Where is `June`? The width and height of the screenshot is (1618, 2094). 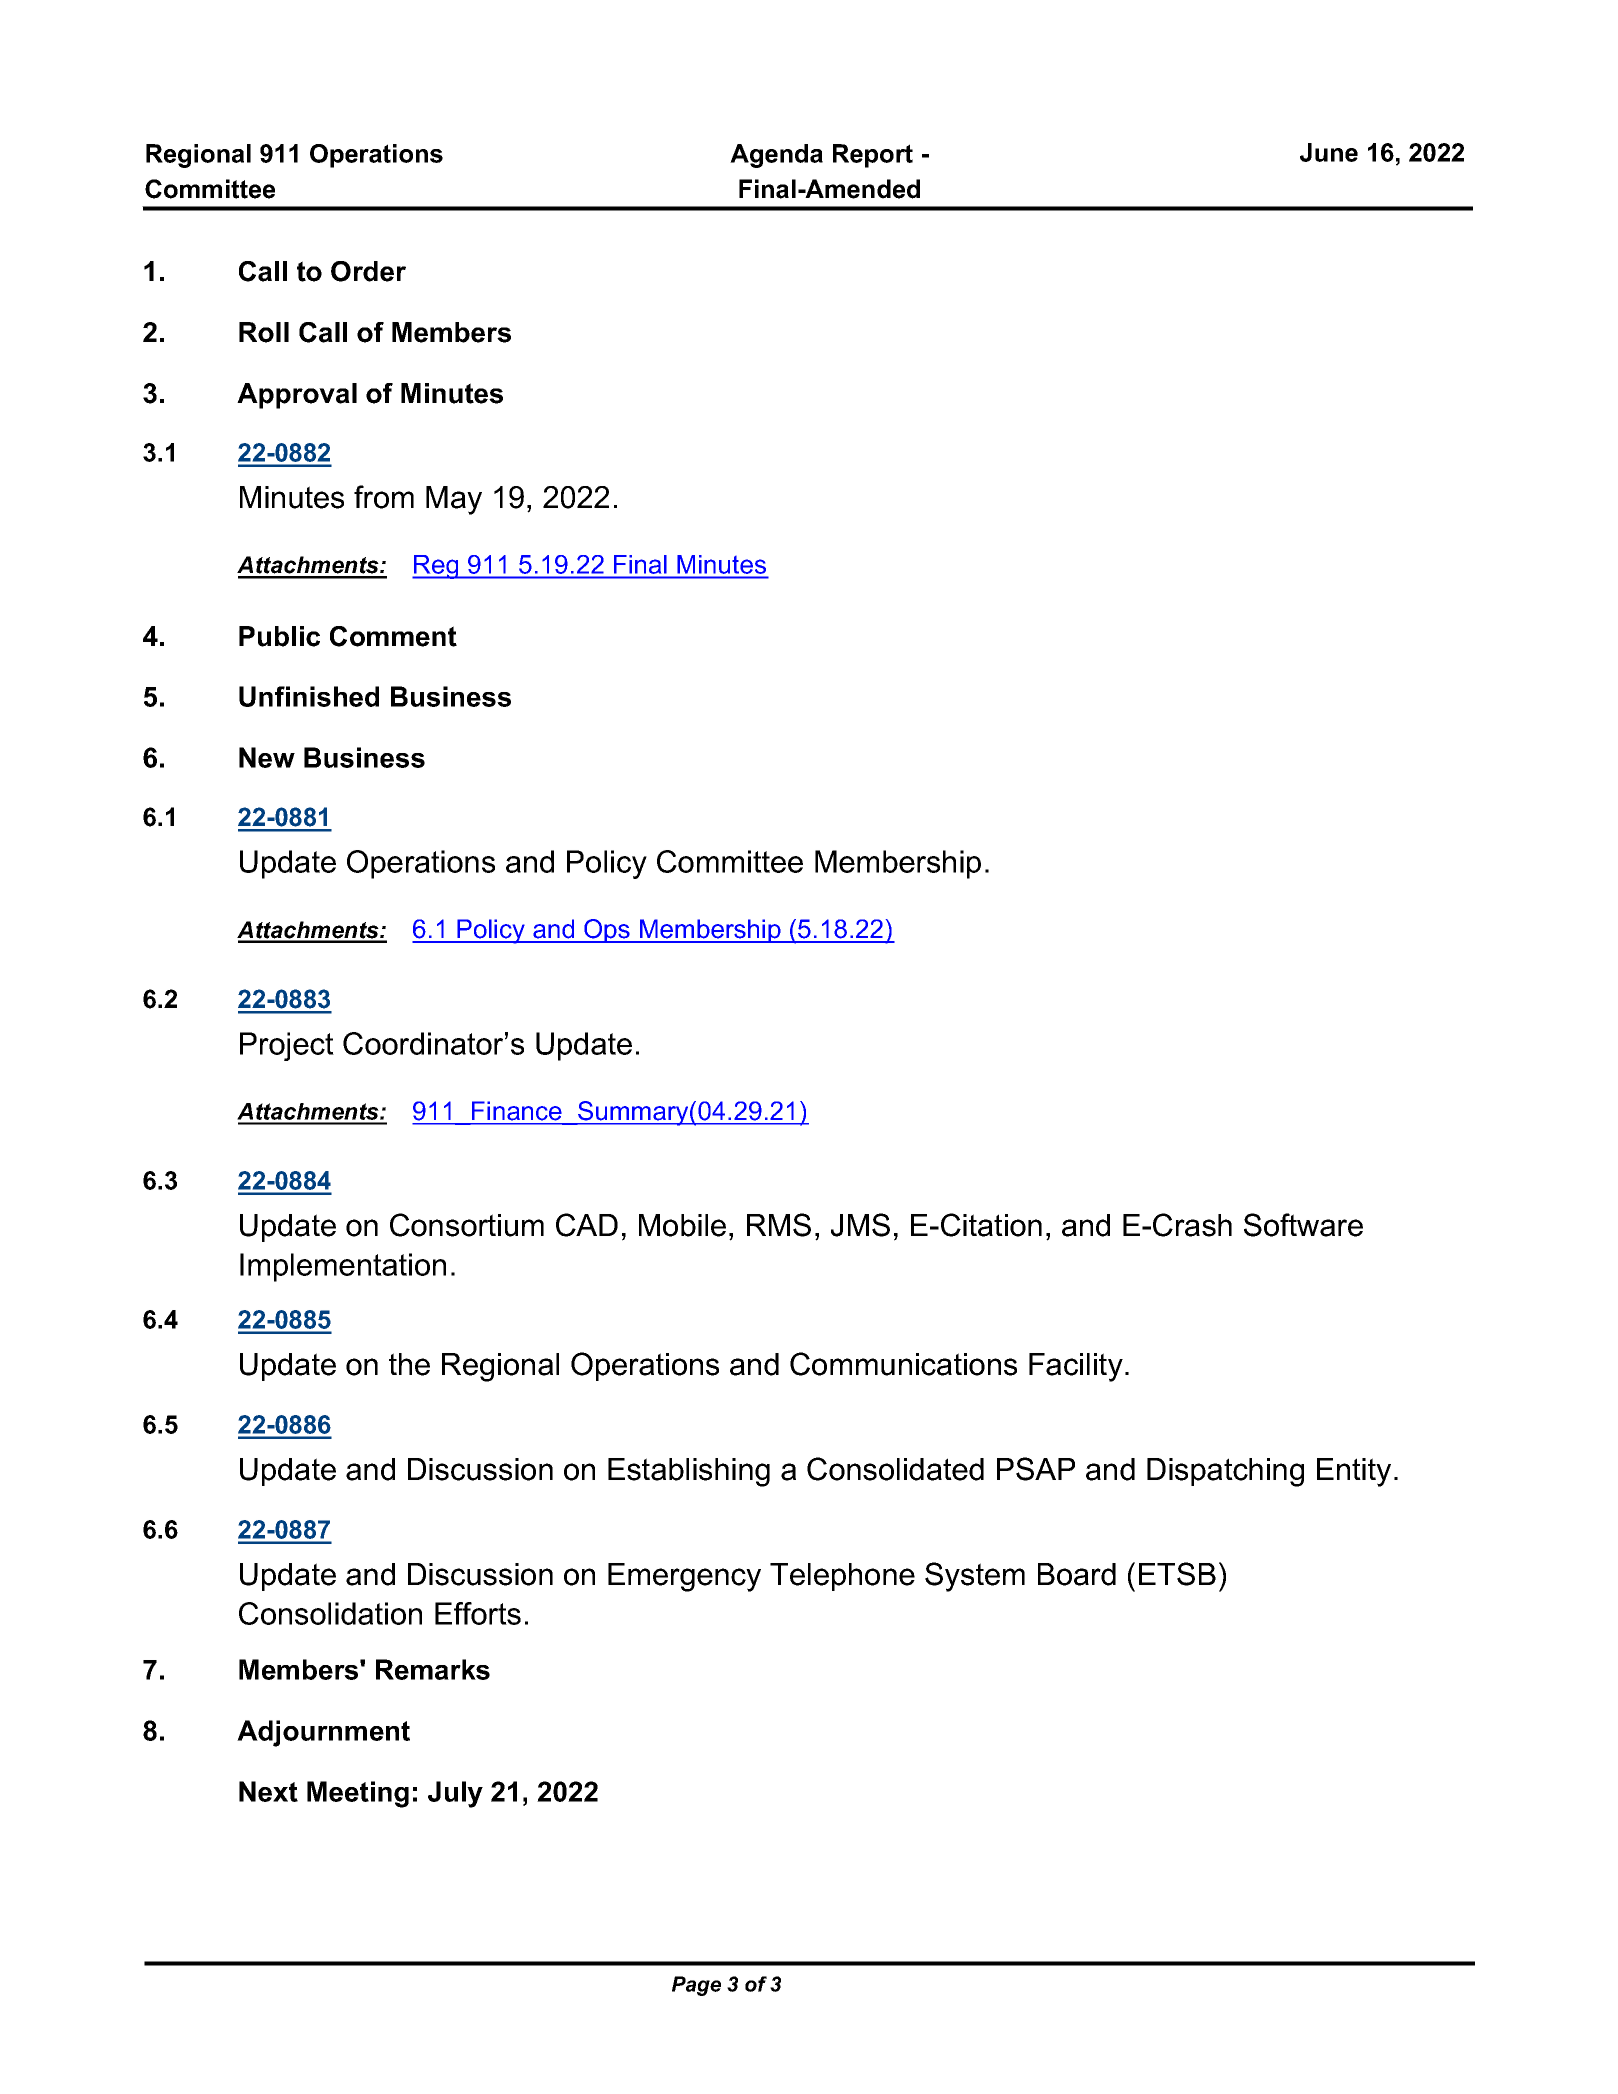 June is located at coordinates (1329, 152).
